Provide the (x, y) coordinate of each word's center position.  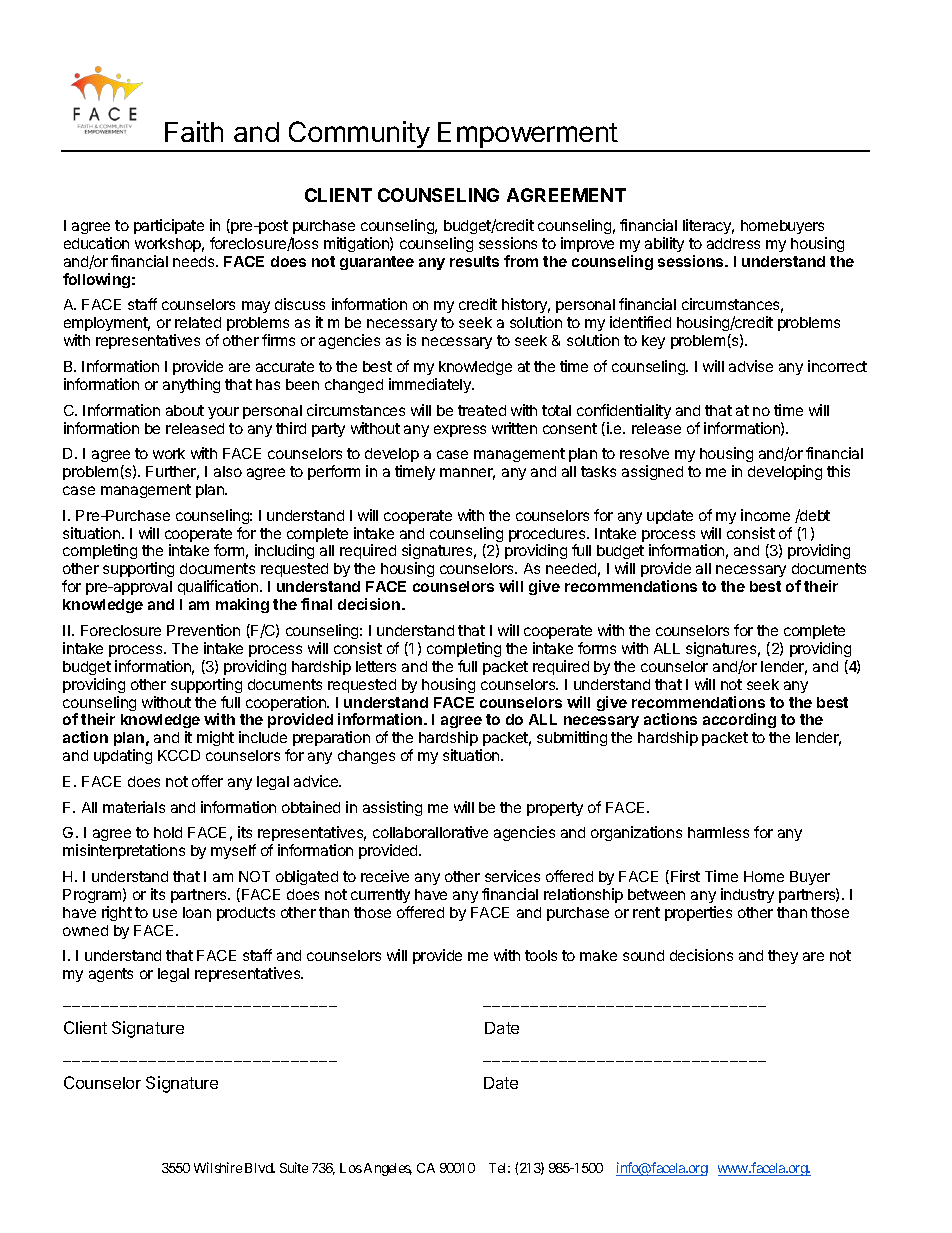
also (228, 471)
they (783, 957)
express (460, 431)
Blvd (260, 1168)
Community (358, 136)
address (733, 243)
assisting (392, 808)
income (765, 515)
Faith (194, 131)
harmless (718, 832)
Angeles (388, 1169)
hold (168, 832)
